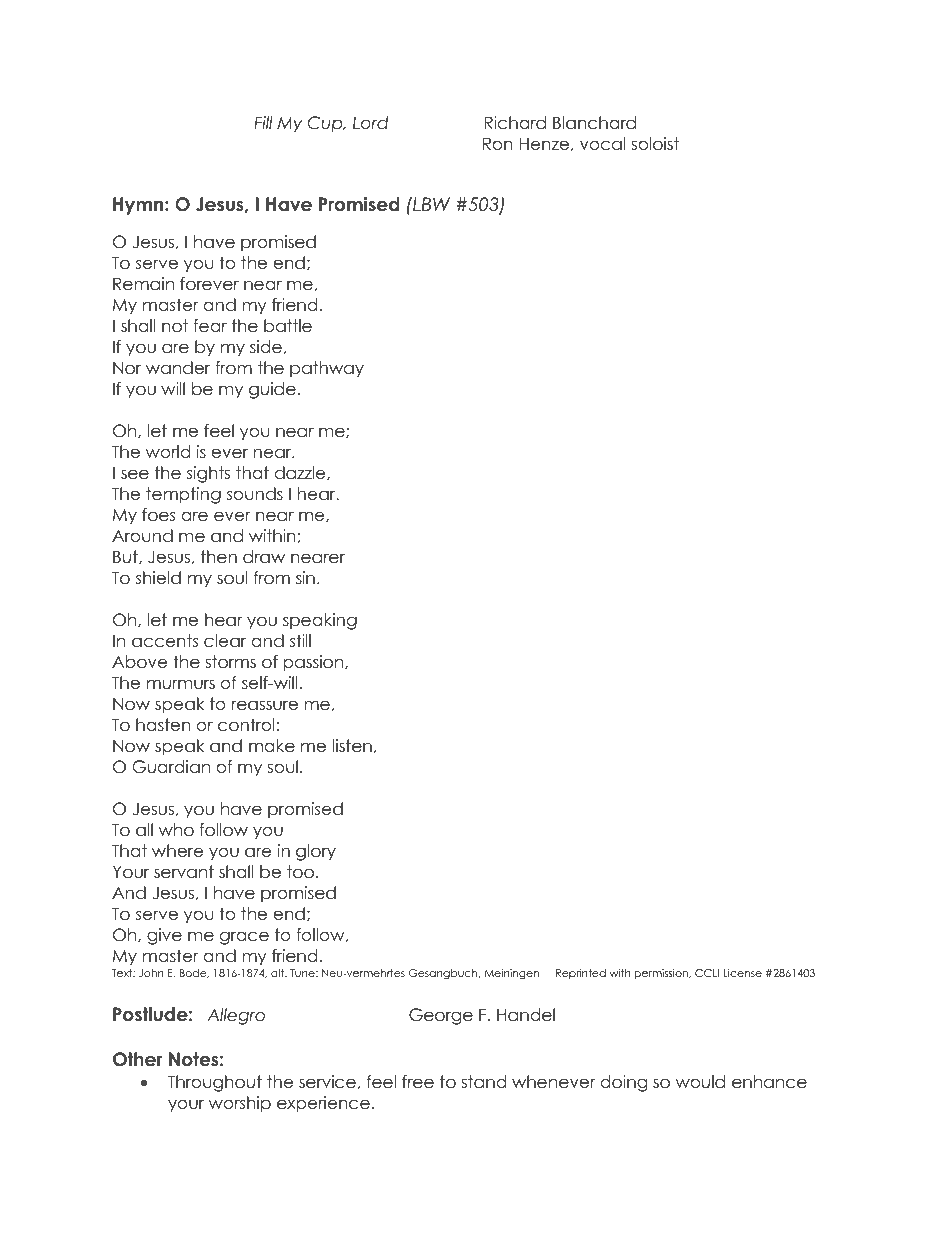 The width and height of the page is (952, 1233). What do you see at coordinates (263, 122) in the page?
I see `Fill` at bounding box center [263, 122].
